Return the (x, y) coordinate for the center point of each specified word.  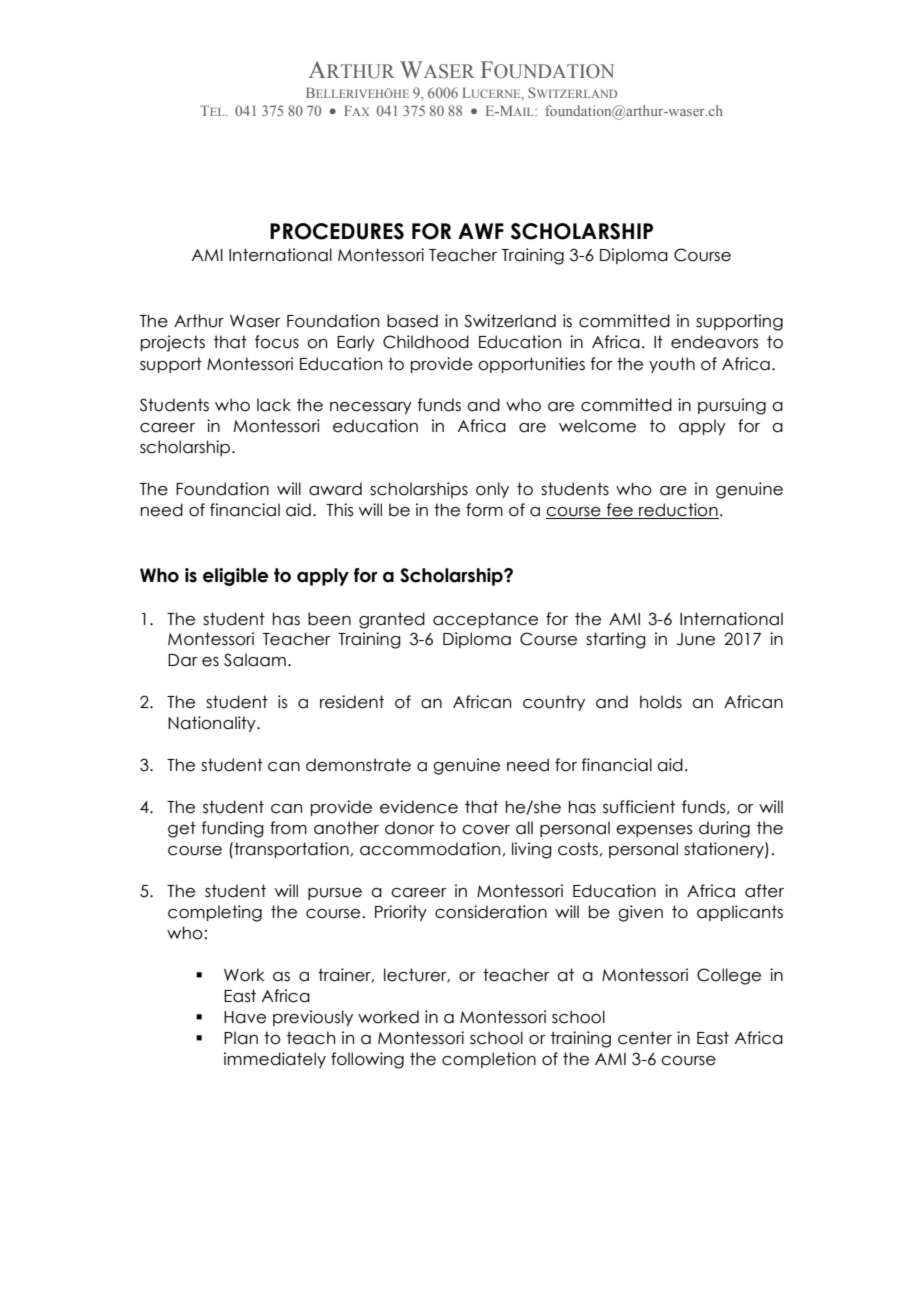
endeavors (715, 342)
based (412, 321)
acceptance (485, 620)
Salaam (255, 660)
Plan (241, 1038)
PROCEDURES (337, 231)
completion (489, 1060)
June (696, 639)
